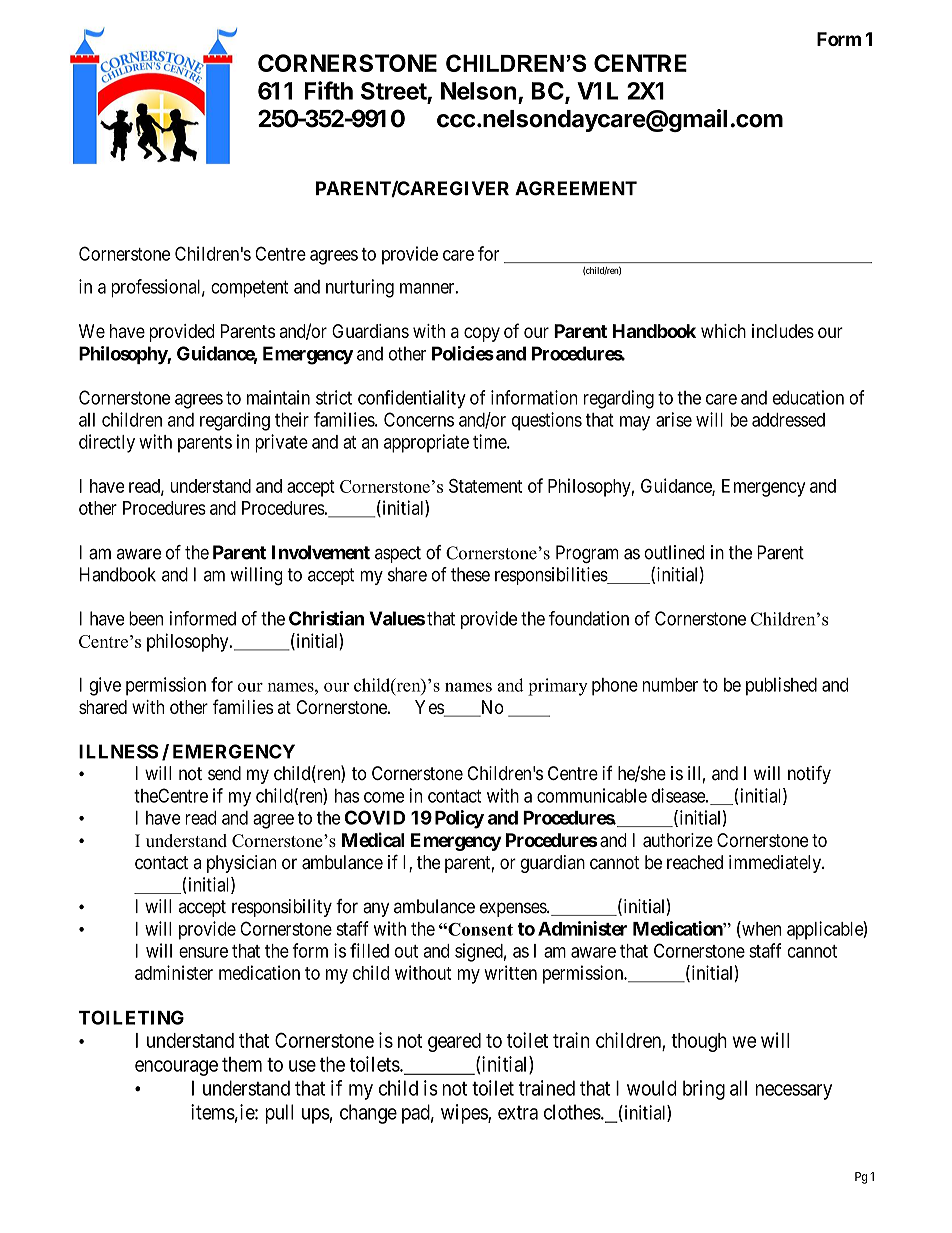 This screenshot has height=1233, width=952. Describe the element at coordinates (328, 90) in the screenshot. I see `Fifth` at that location.
